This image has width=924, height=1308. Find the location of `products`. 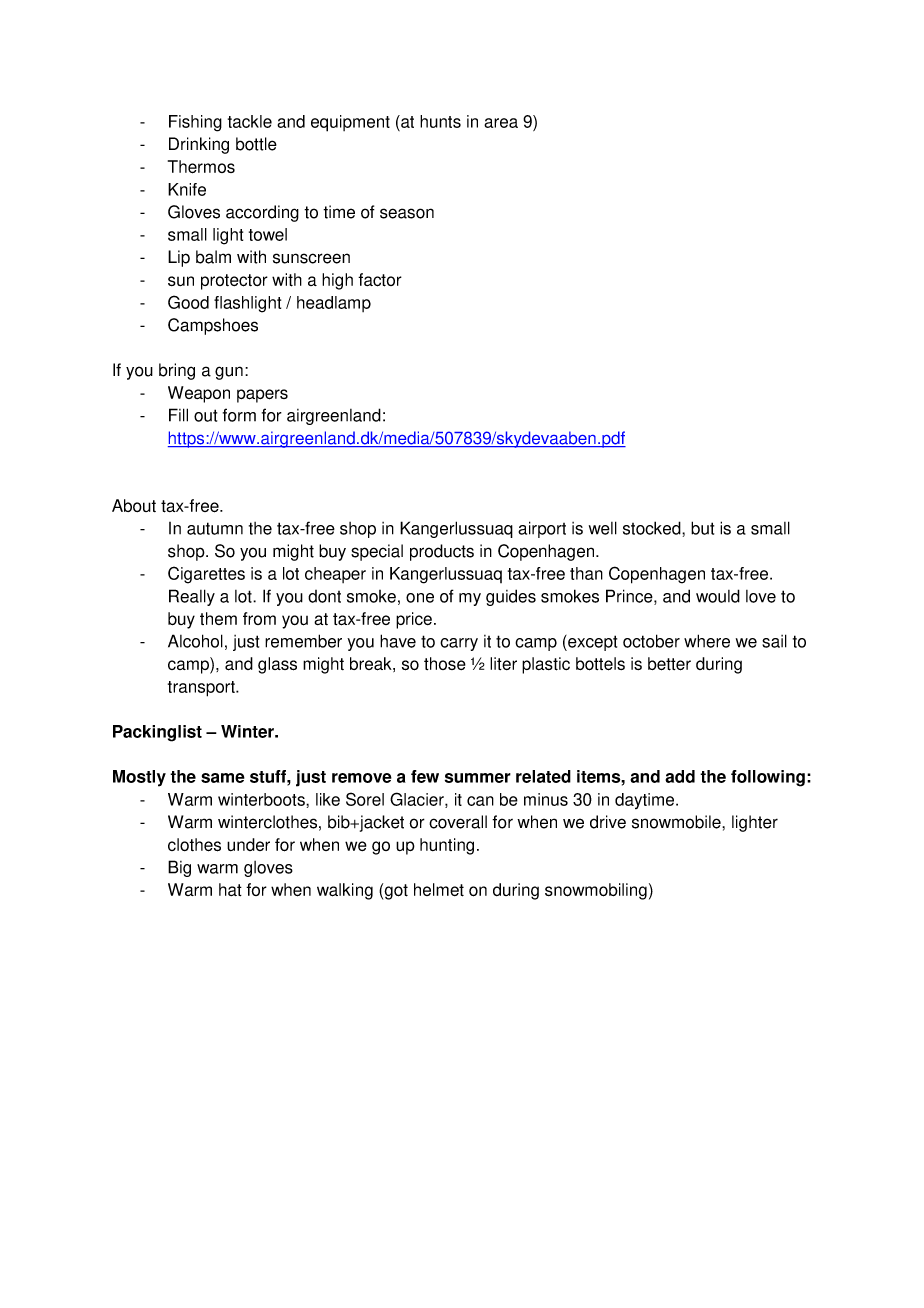

products is located at coordinates (442, 552).
